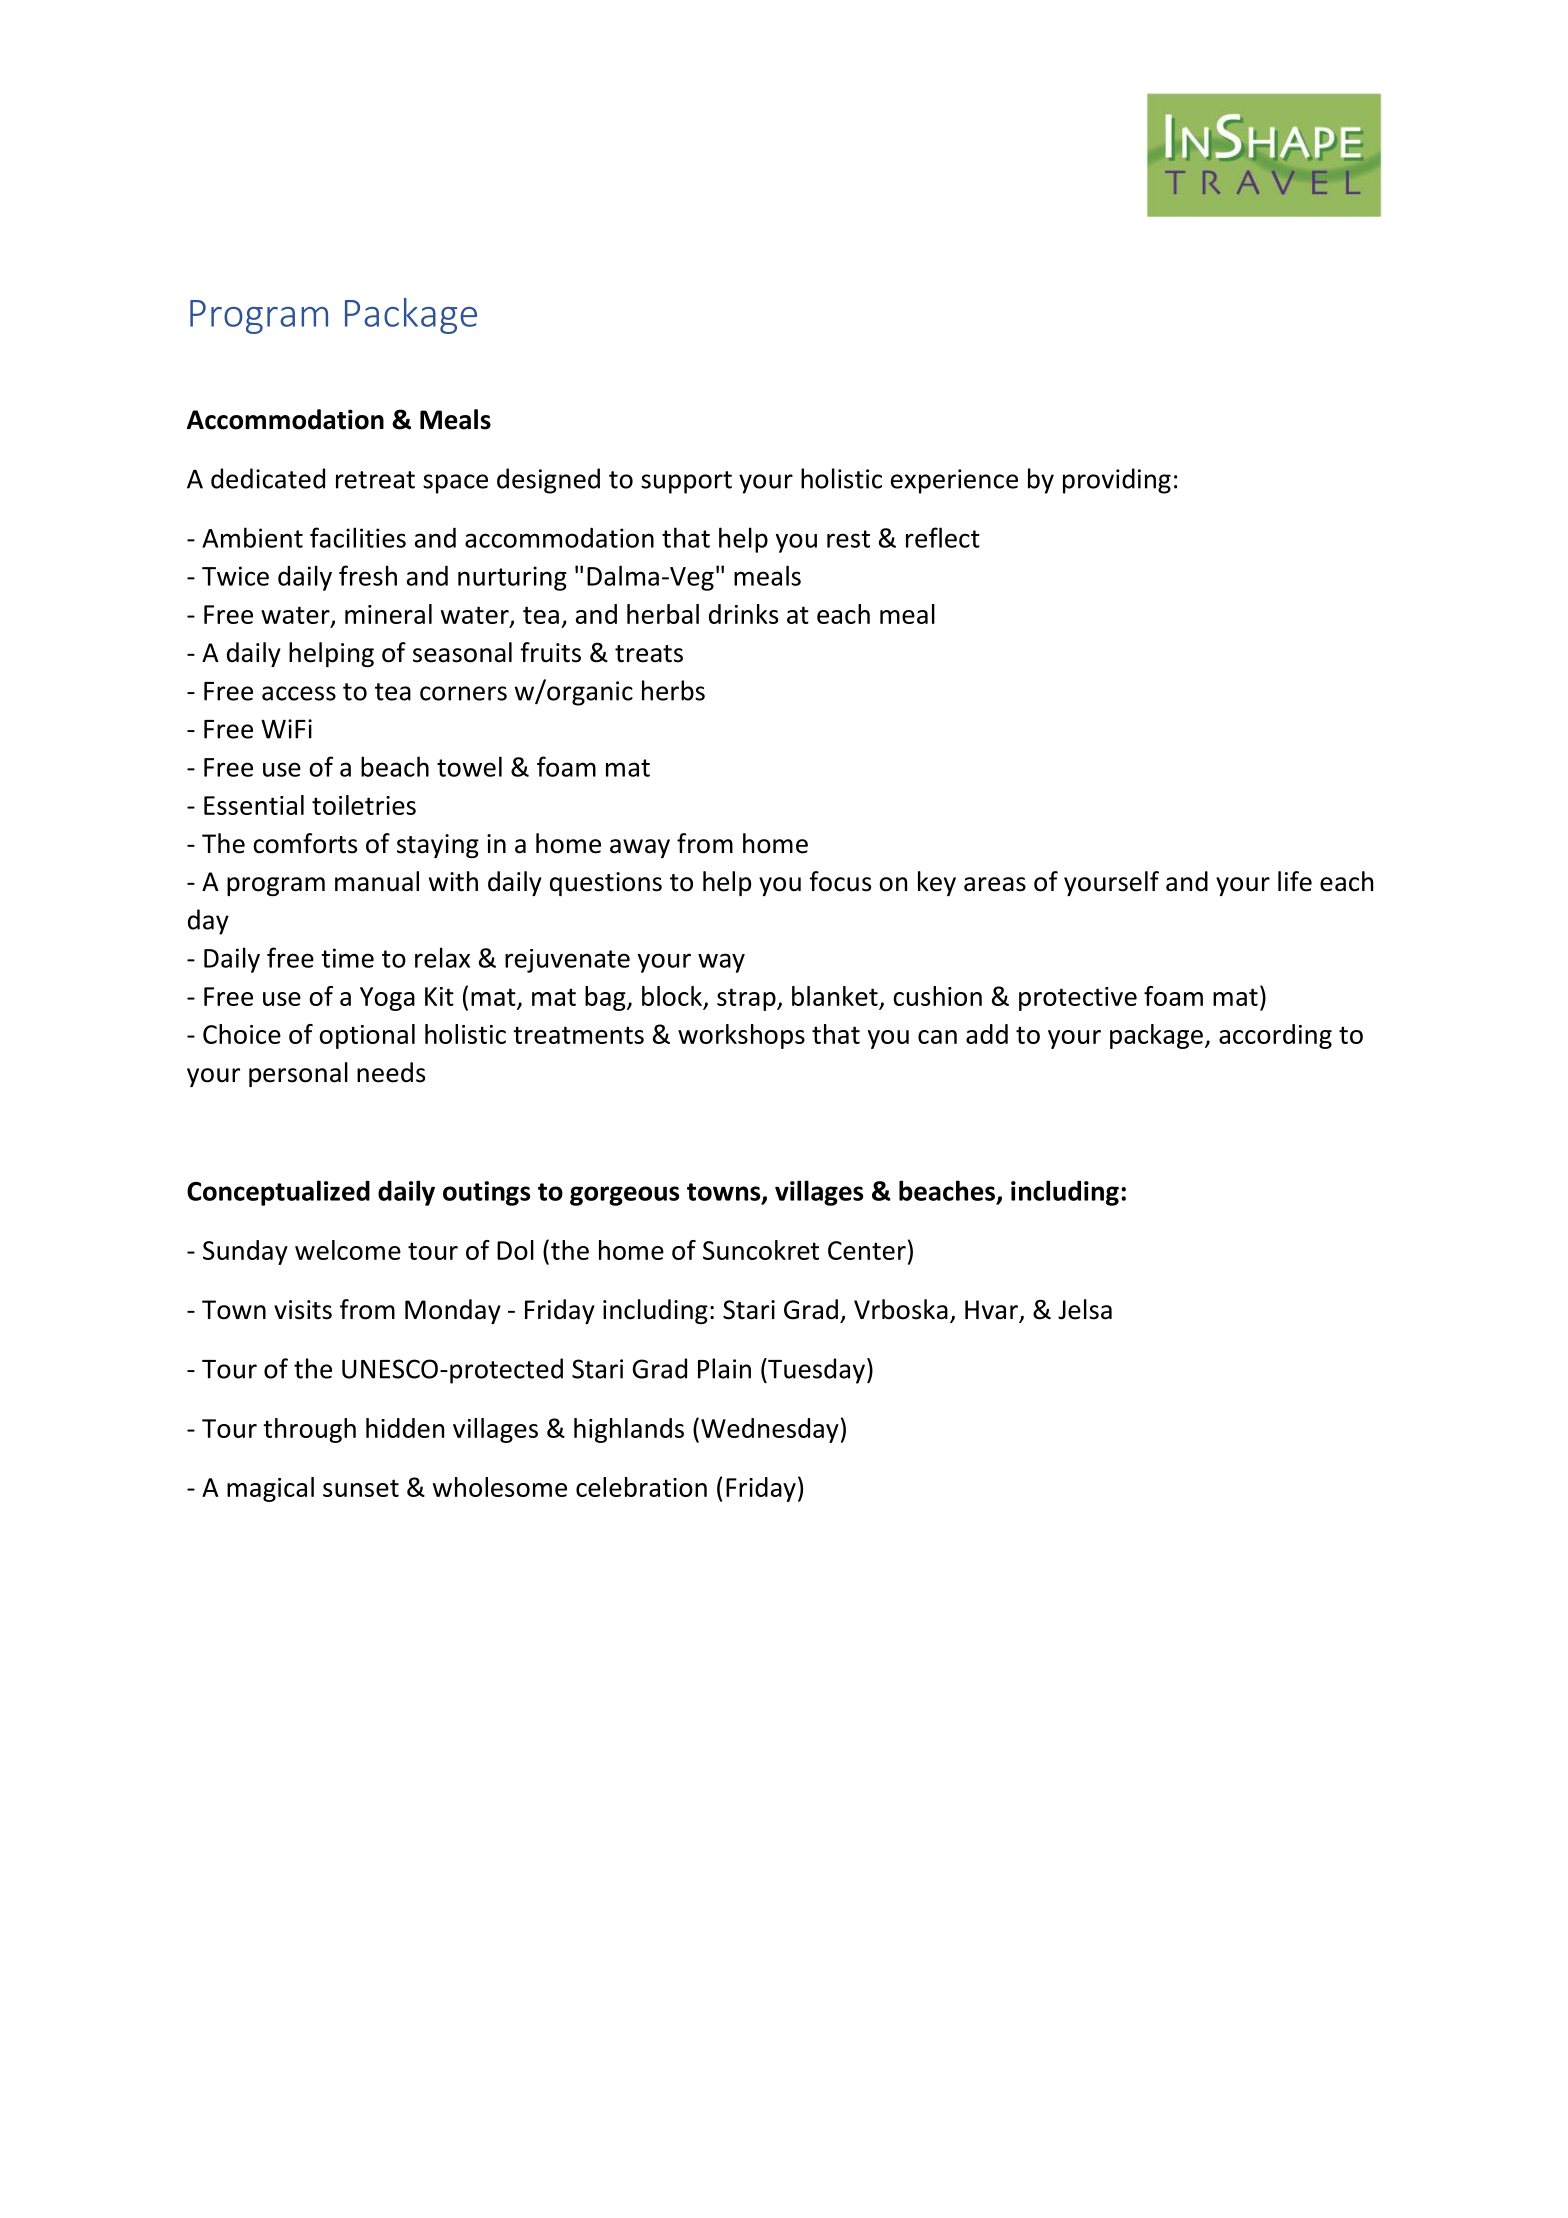  Describe the element at coordinates (387, 999) in the screenshot. I see `Yoga` at that location.
